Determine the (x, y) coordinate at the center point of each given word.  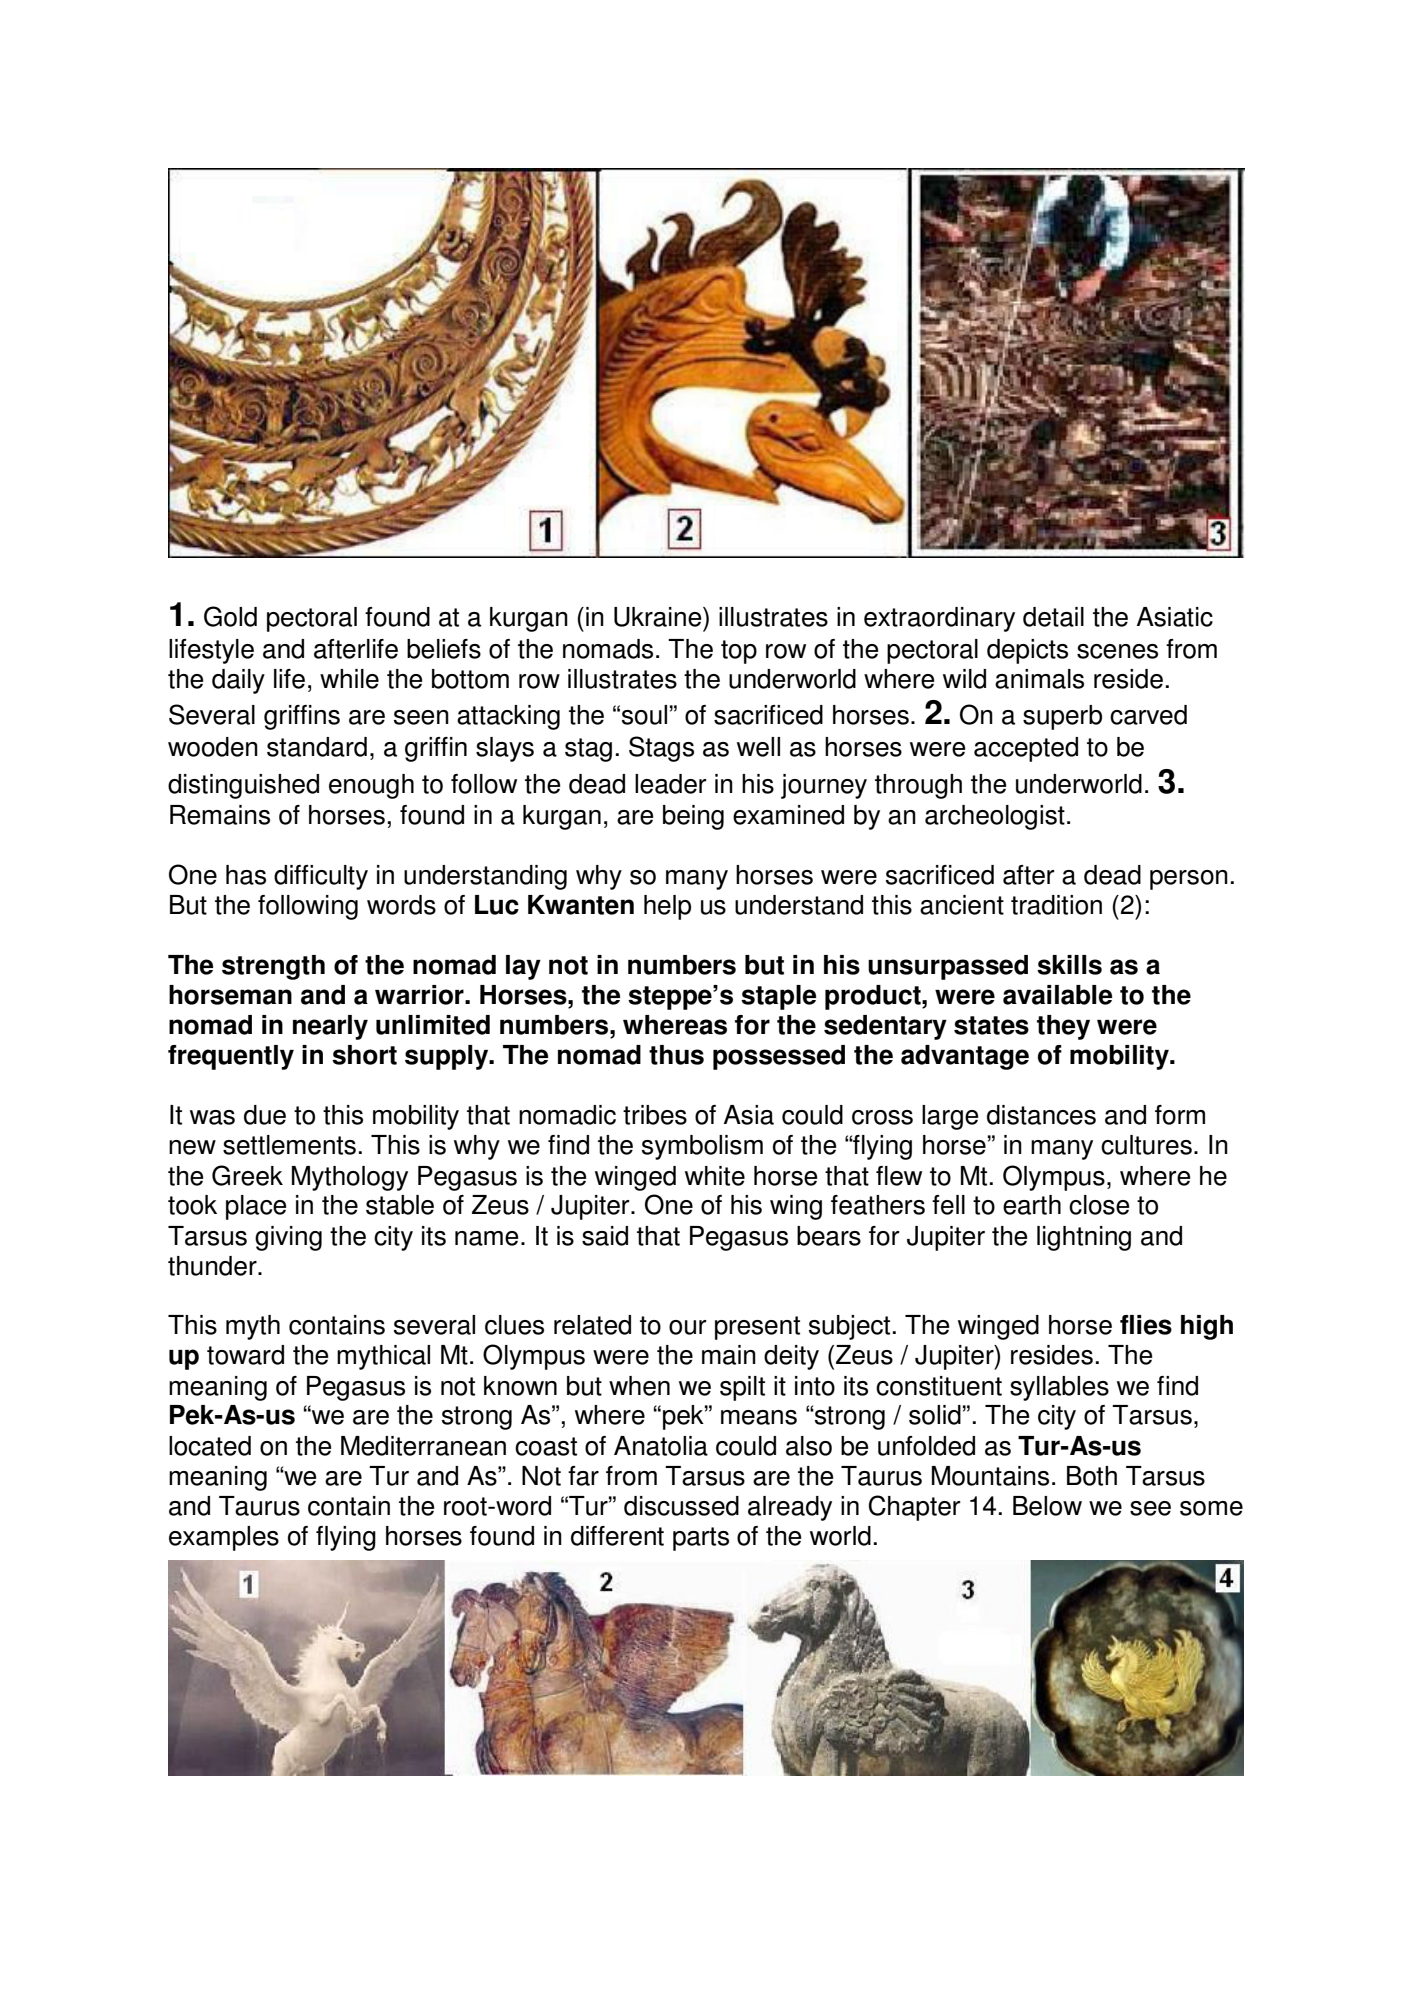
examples (224, 1538)
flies (1146, 1325)
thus (676, 1055)
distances (1041, 1115)
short (364, 1055)
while (349, 679)
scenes (1117, 651)
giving (288, 1238)
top (739, 652)
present (757, 1328)
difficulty (321, 877)
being (693, 817)
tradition (1056, 905)
